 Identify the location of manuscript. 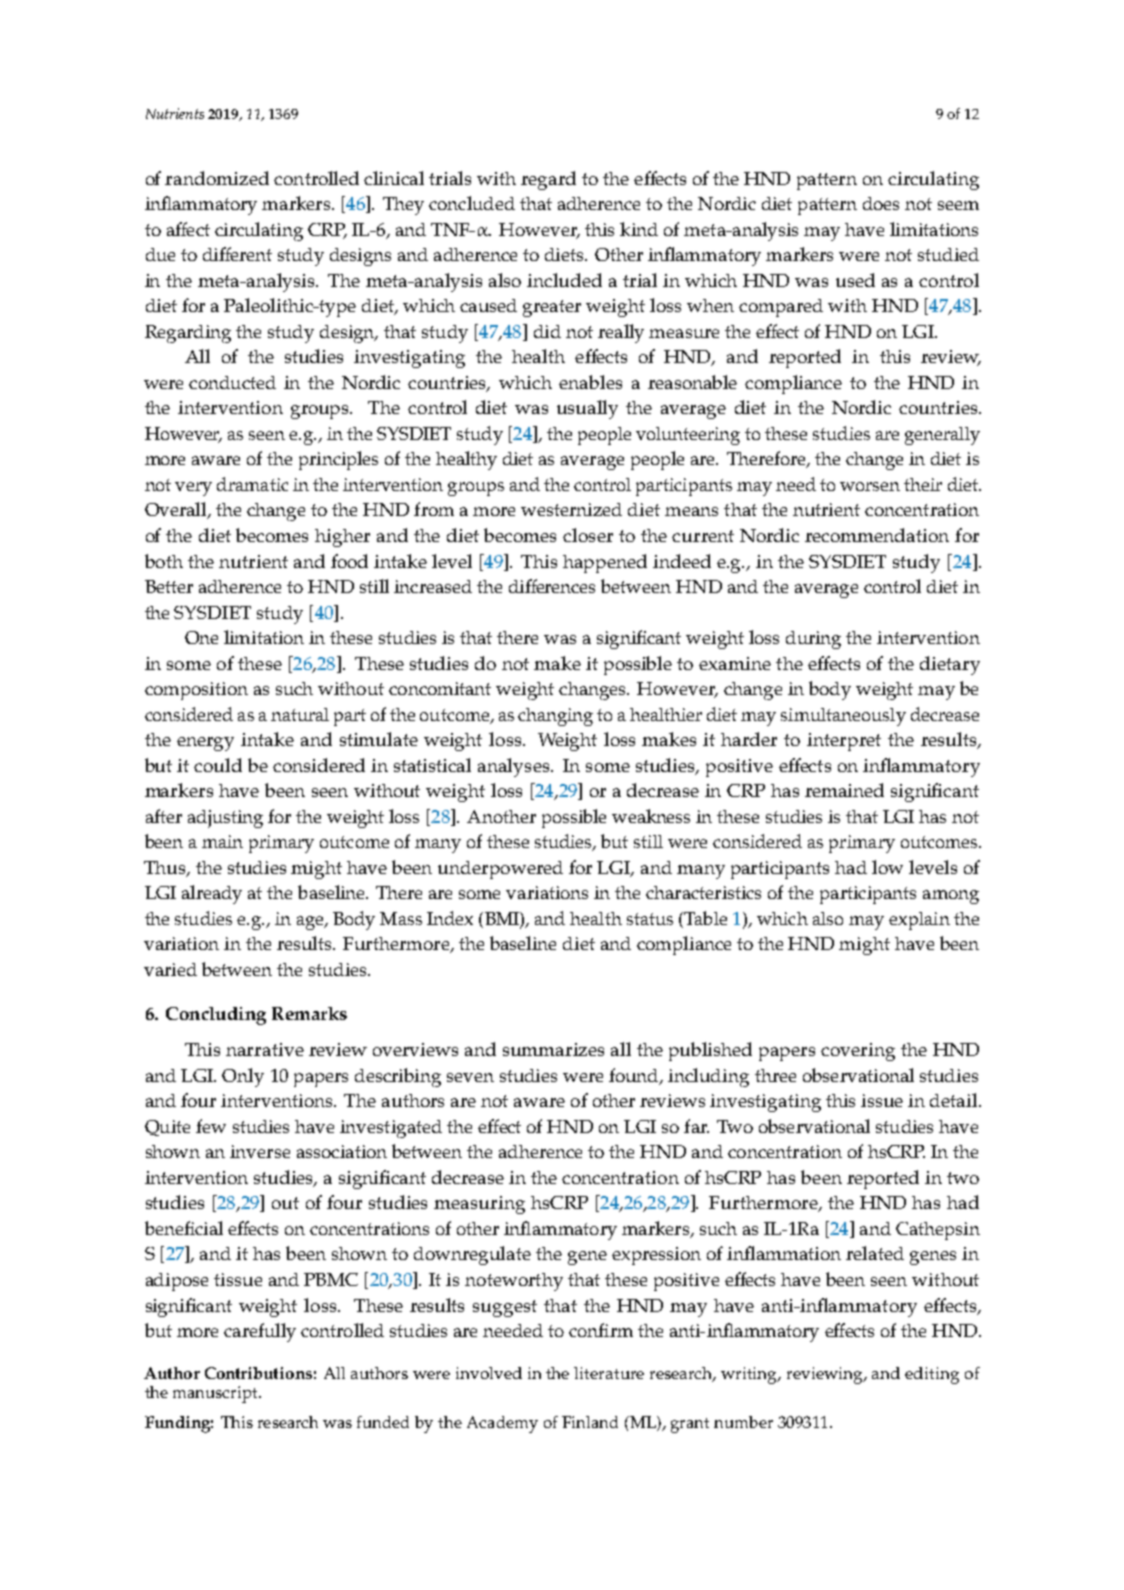
(216, 1394).
